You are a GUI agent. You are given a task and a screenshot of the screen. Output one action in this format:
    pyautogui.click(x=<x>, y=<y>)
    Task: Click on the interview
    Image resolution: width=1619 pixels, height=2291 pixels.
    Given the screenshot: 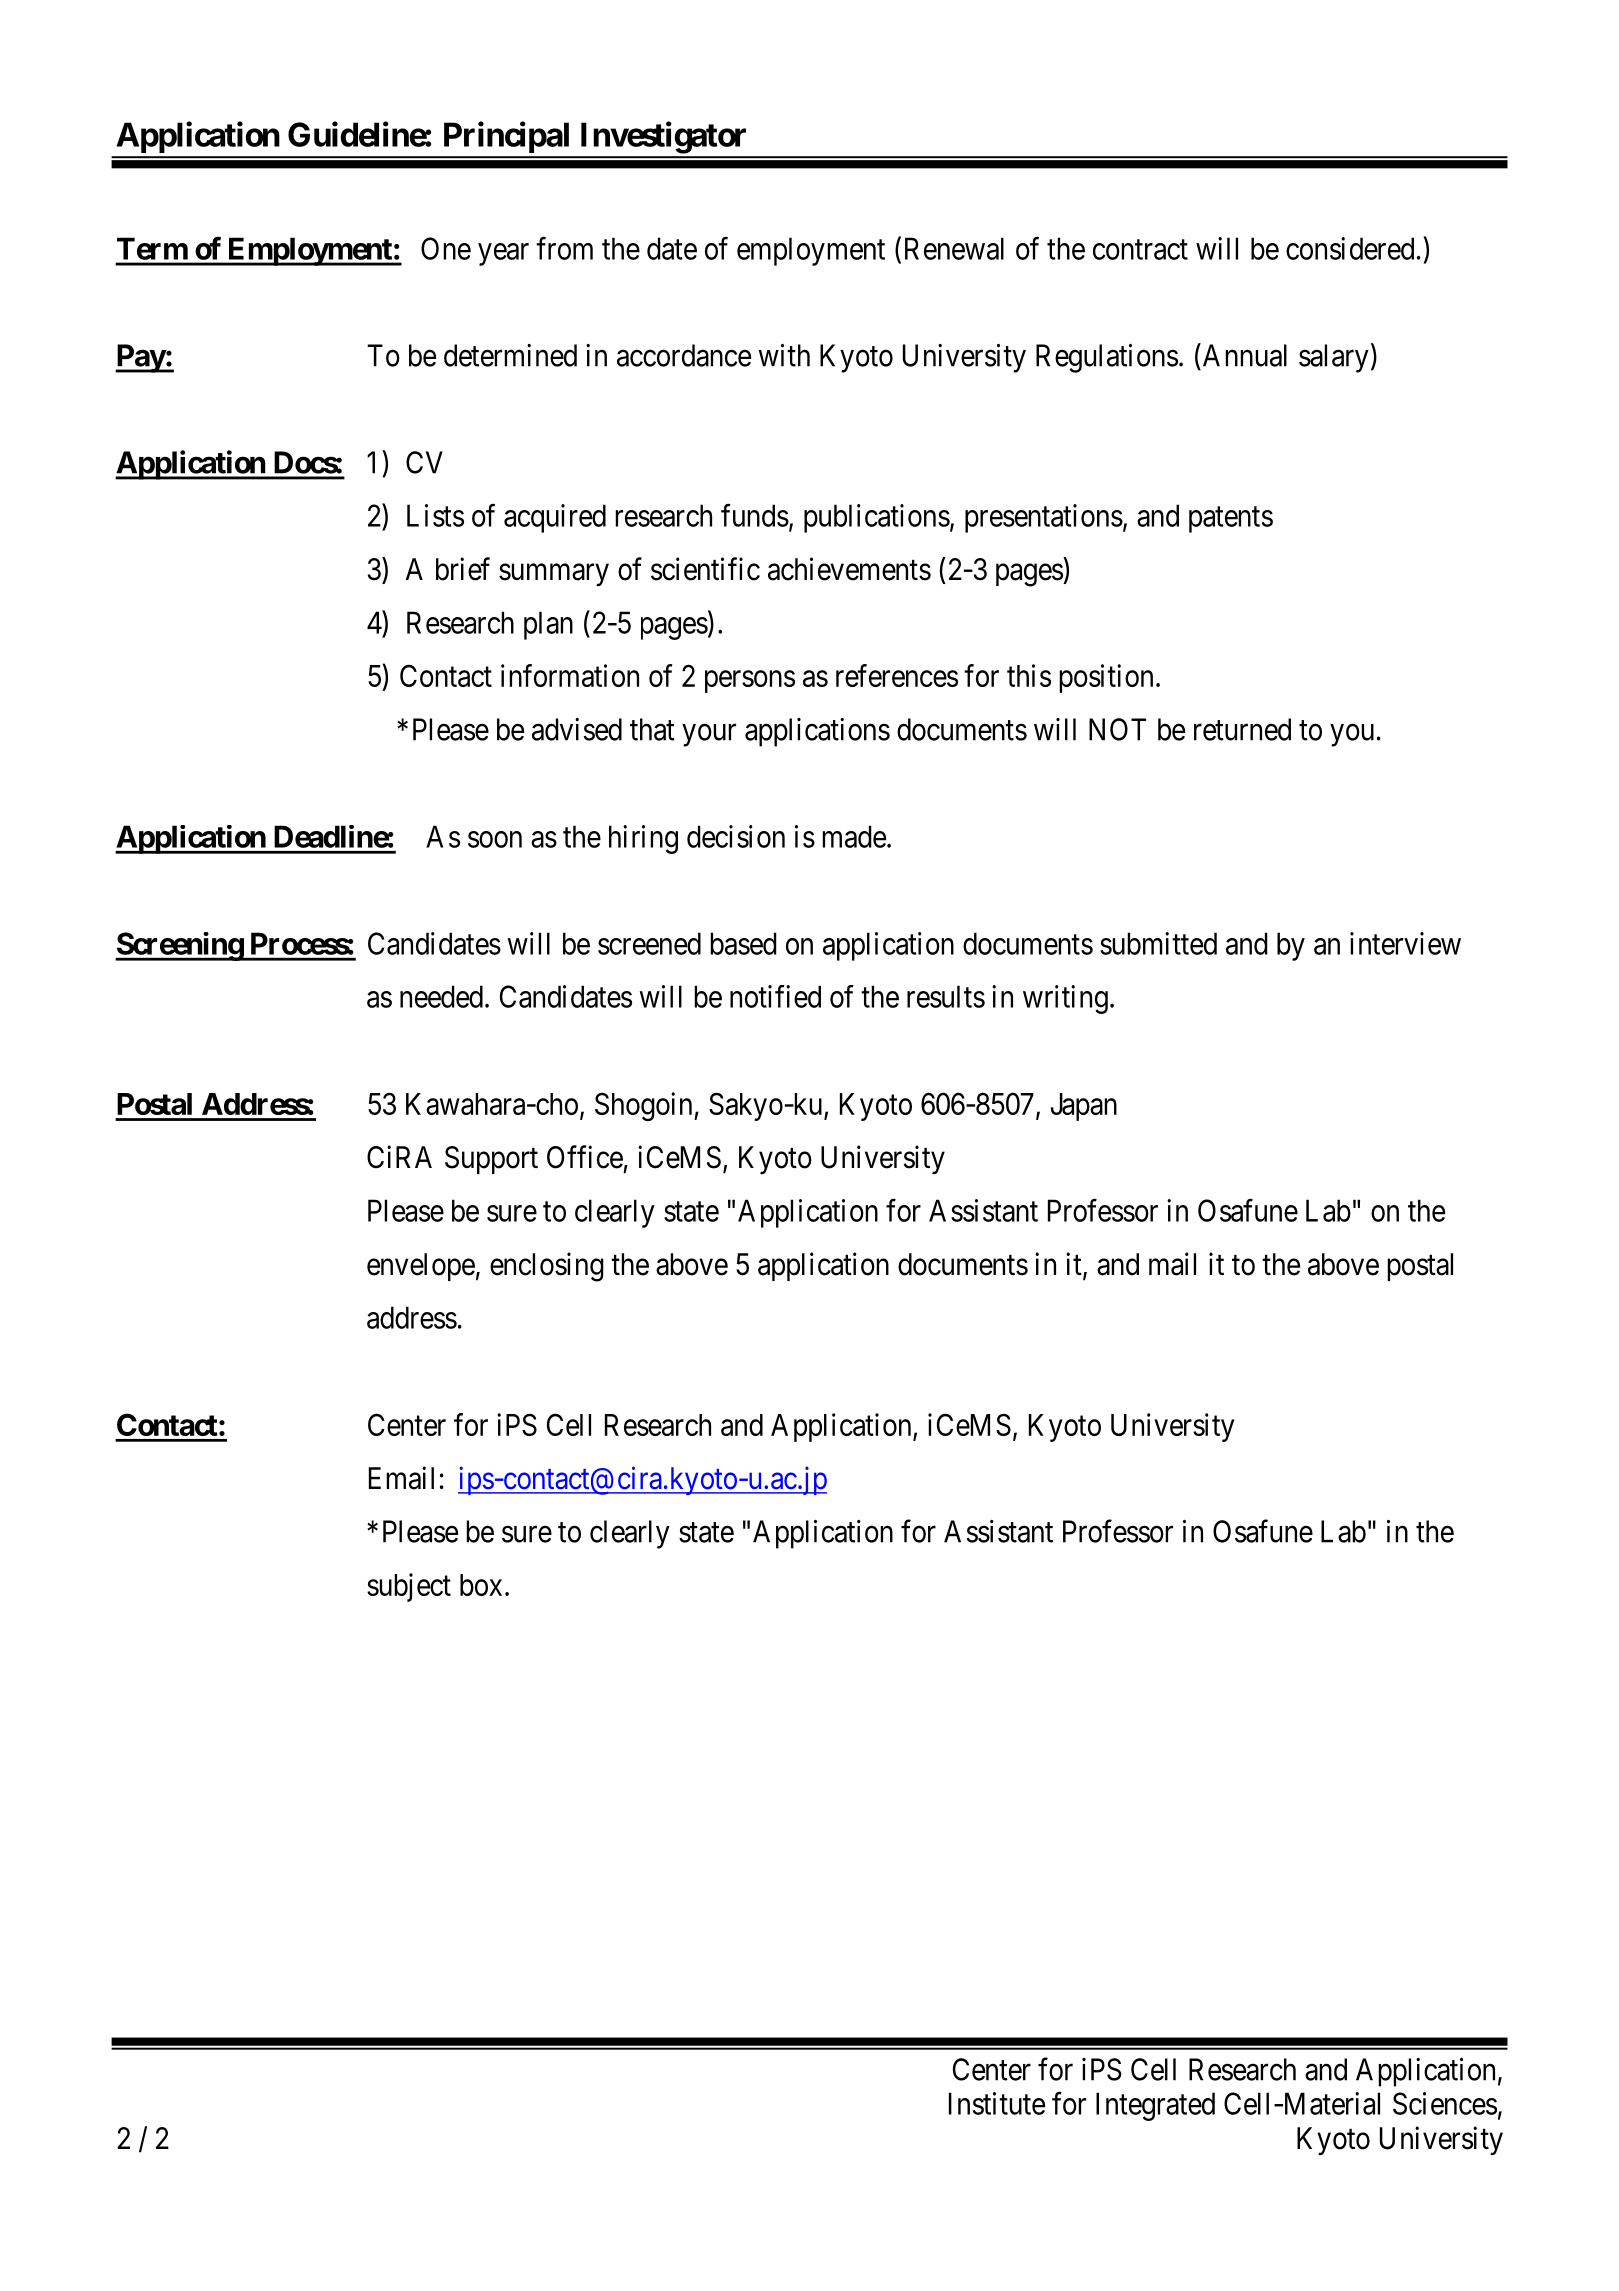 What is the action you would take?
    pyautogui.click(x=1405, y=943)
